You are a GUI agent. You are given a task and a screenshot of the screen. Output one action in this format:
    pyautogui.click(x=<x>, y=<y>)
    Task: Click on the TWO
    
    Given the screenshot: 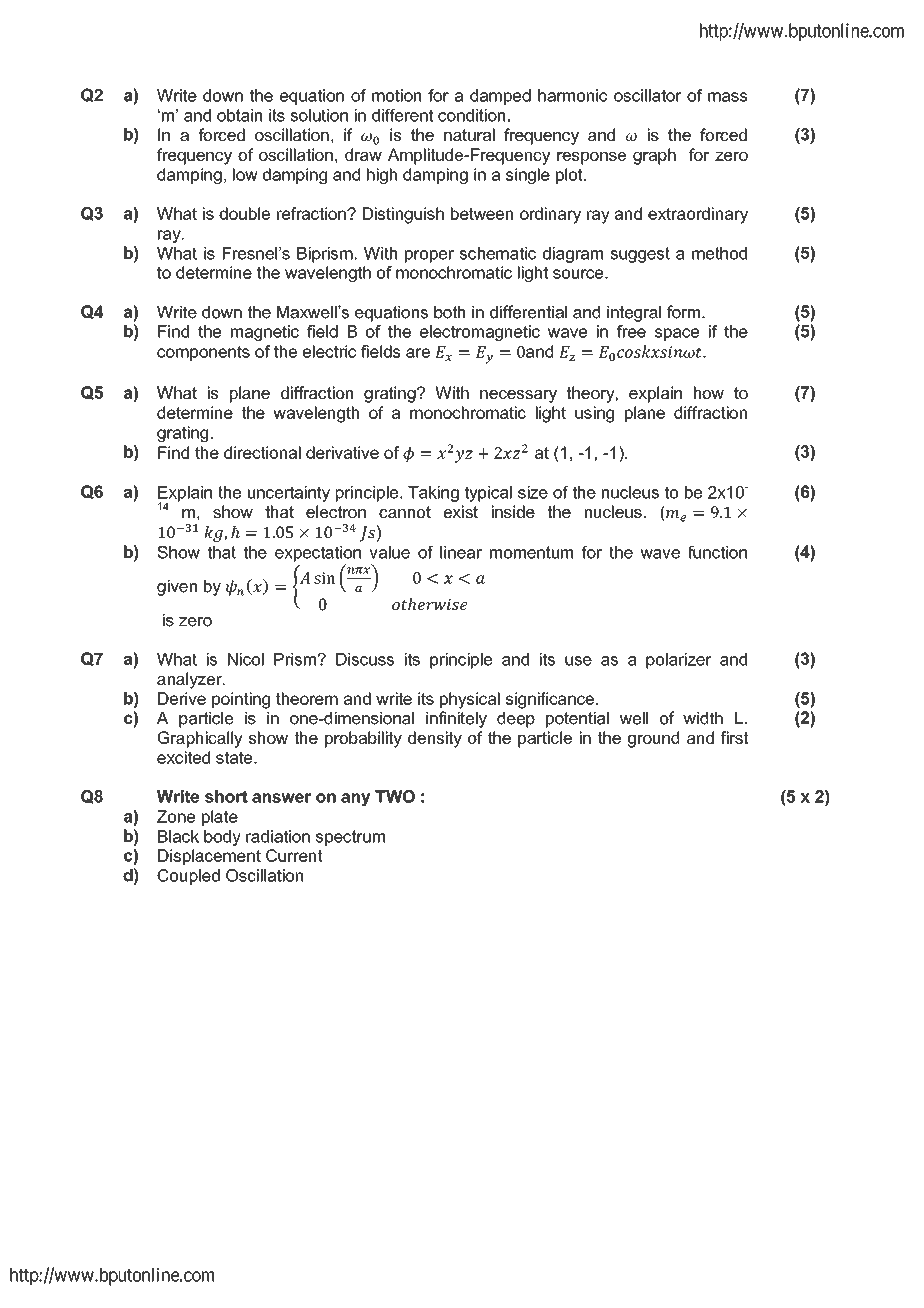 What is the action you would take?
    pyautogui.click(x=395, y=796)
